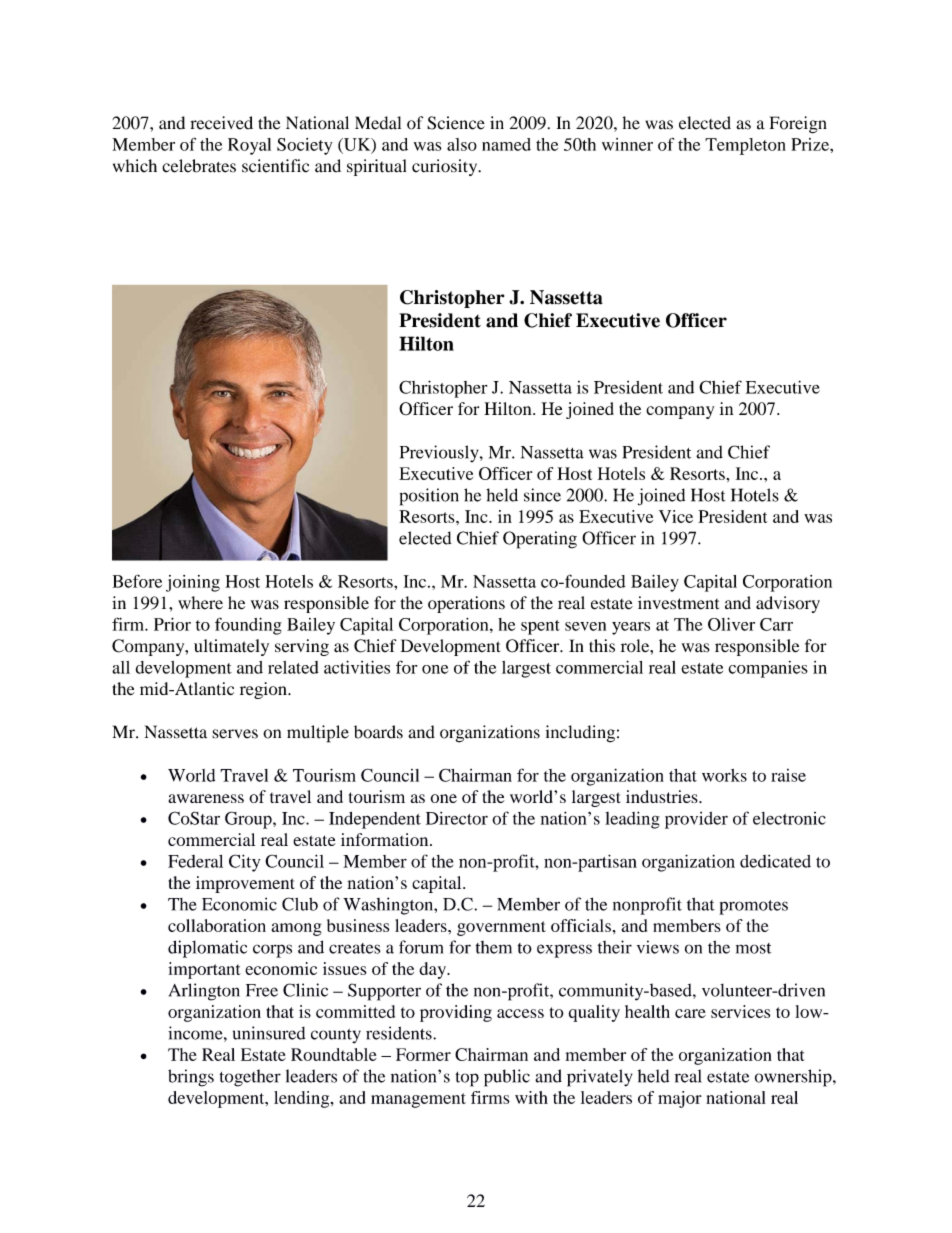 This screenshot has height=1233, width=952. I want to click on Templeton, so click(745, 146).
